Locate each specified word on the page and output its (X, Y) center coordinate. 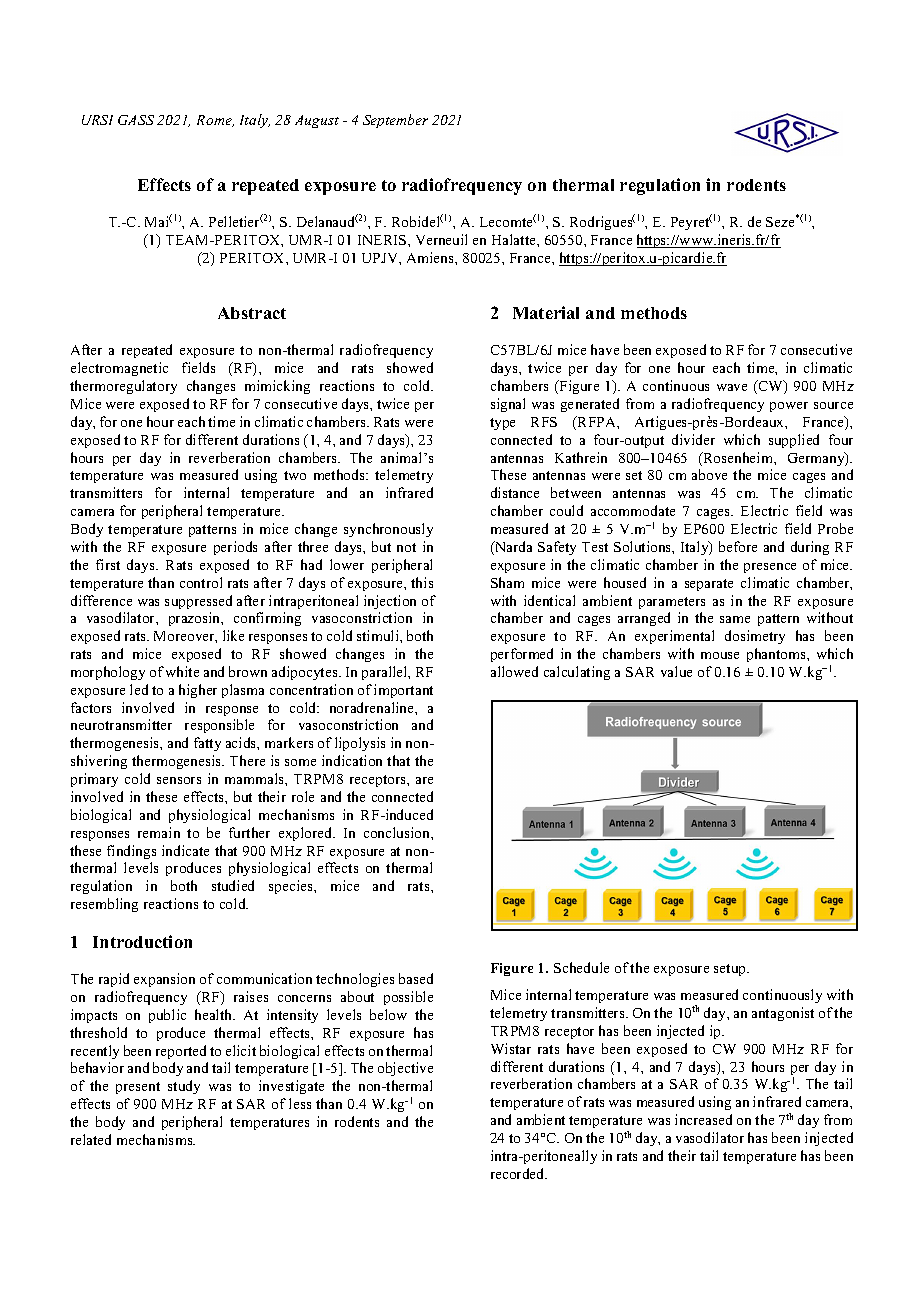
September (395, 121)
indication (352, 760)
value (676, 671)
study (184, 1087)
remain (159, 832)
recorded (519, 1173)
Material (546, 312)
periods (235, 548)
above (709, 474)
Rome (215, 121)
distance (515, 492)
